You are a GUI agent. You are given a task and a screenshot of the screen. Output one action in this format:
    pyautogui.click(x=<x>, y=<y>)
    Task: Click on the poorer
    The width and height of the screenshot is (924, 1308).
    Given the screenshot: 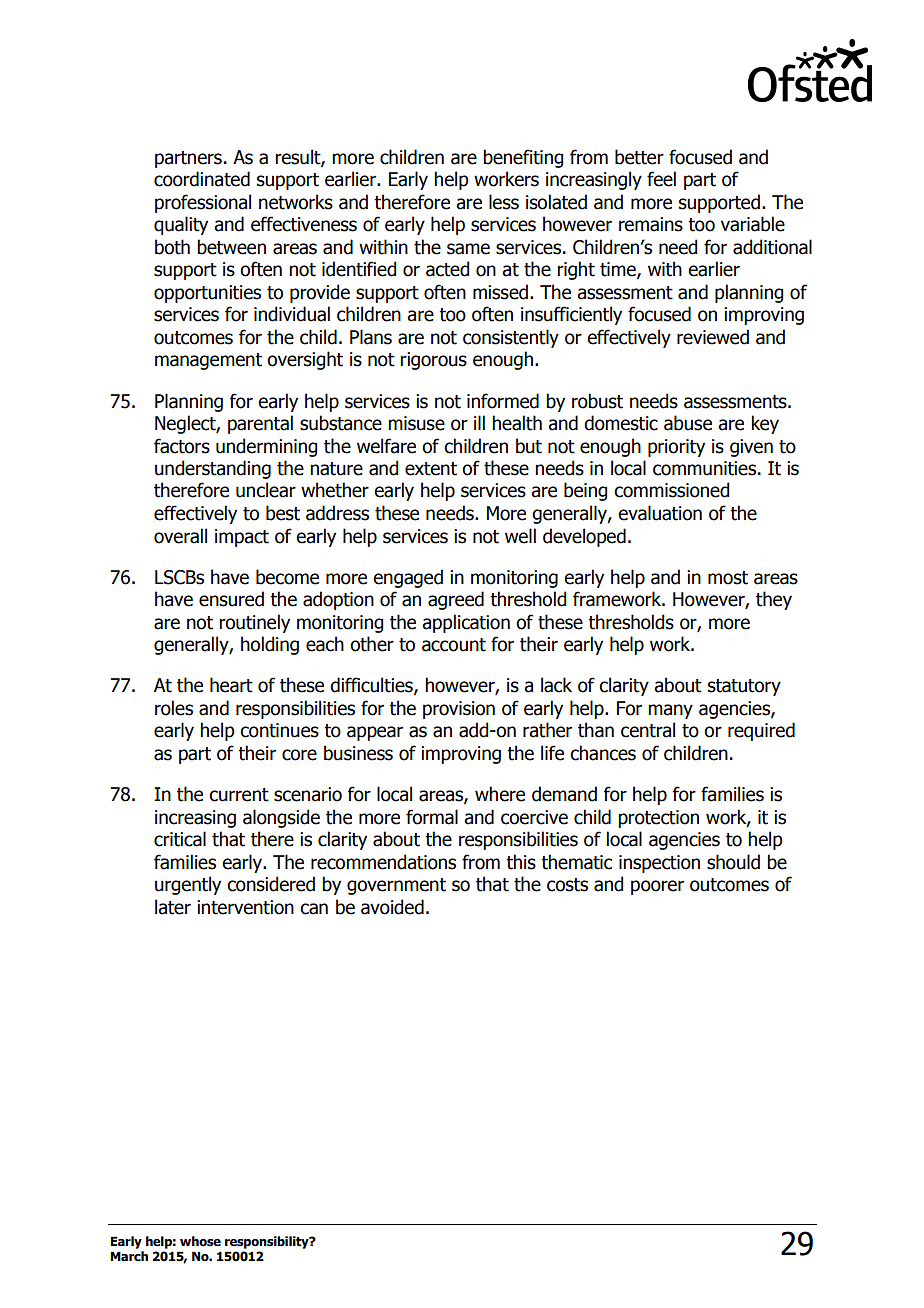 What is the action you would take?
    pyautogui.click(x=657, y=887)
